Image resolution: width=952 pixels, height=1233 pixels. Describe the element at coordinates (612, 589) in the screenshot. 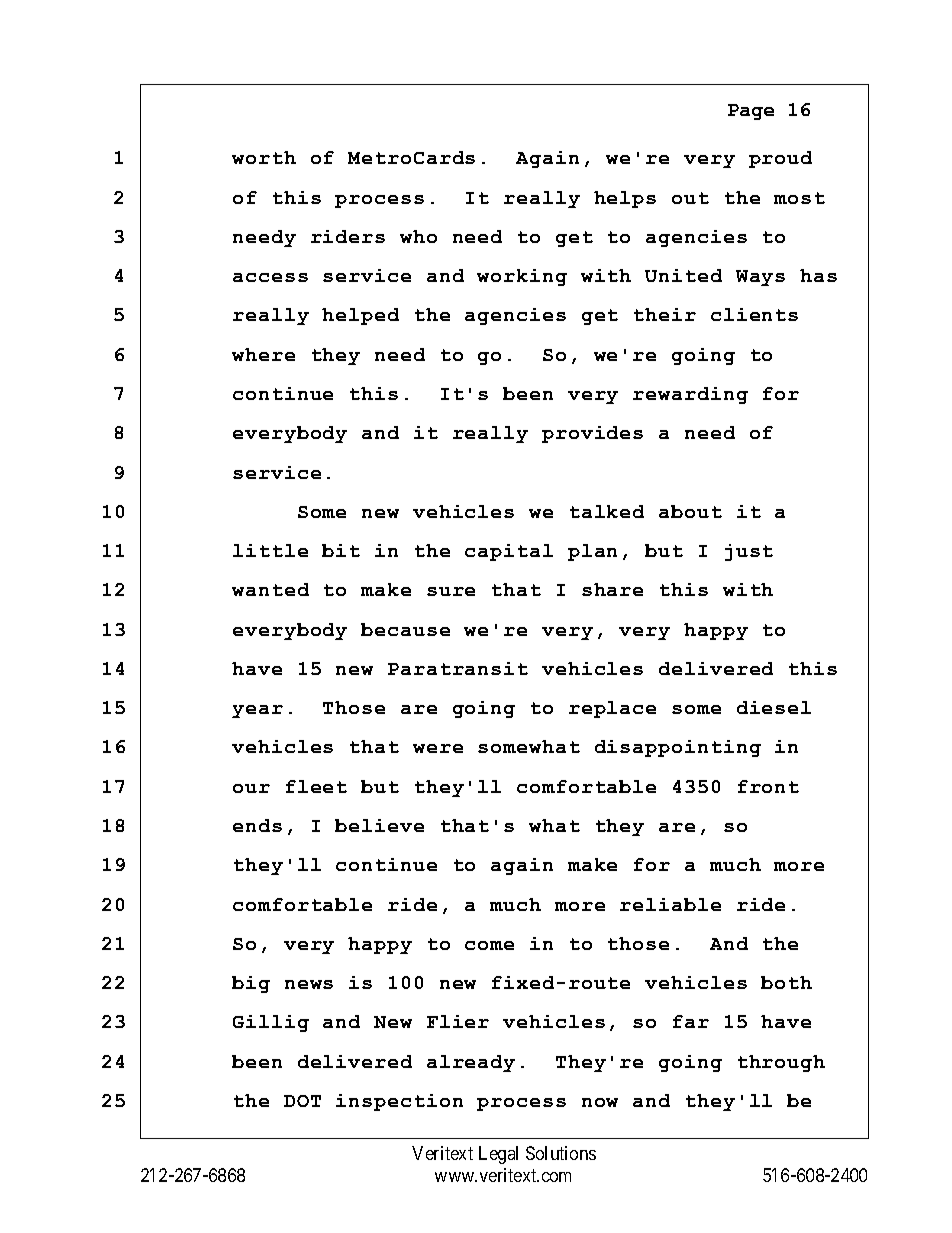

I see `share` at that location.
